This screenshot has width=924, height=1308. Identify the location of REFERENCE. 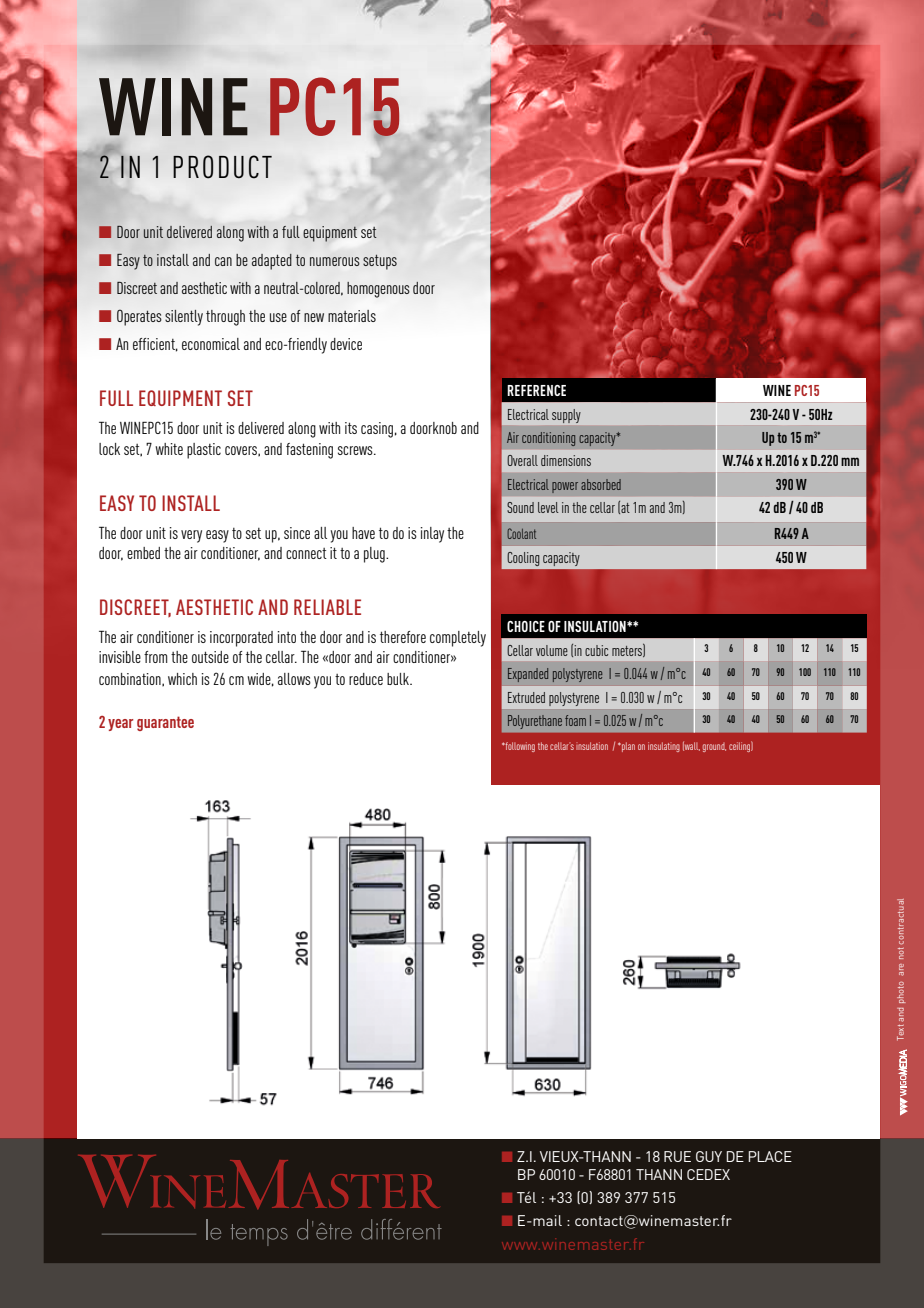
(536, 390).
